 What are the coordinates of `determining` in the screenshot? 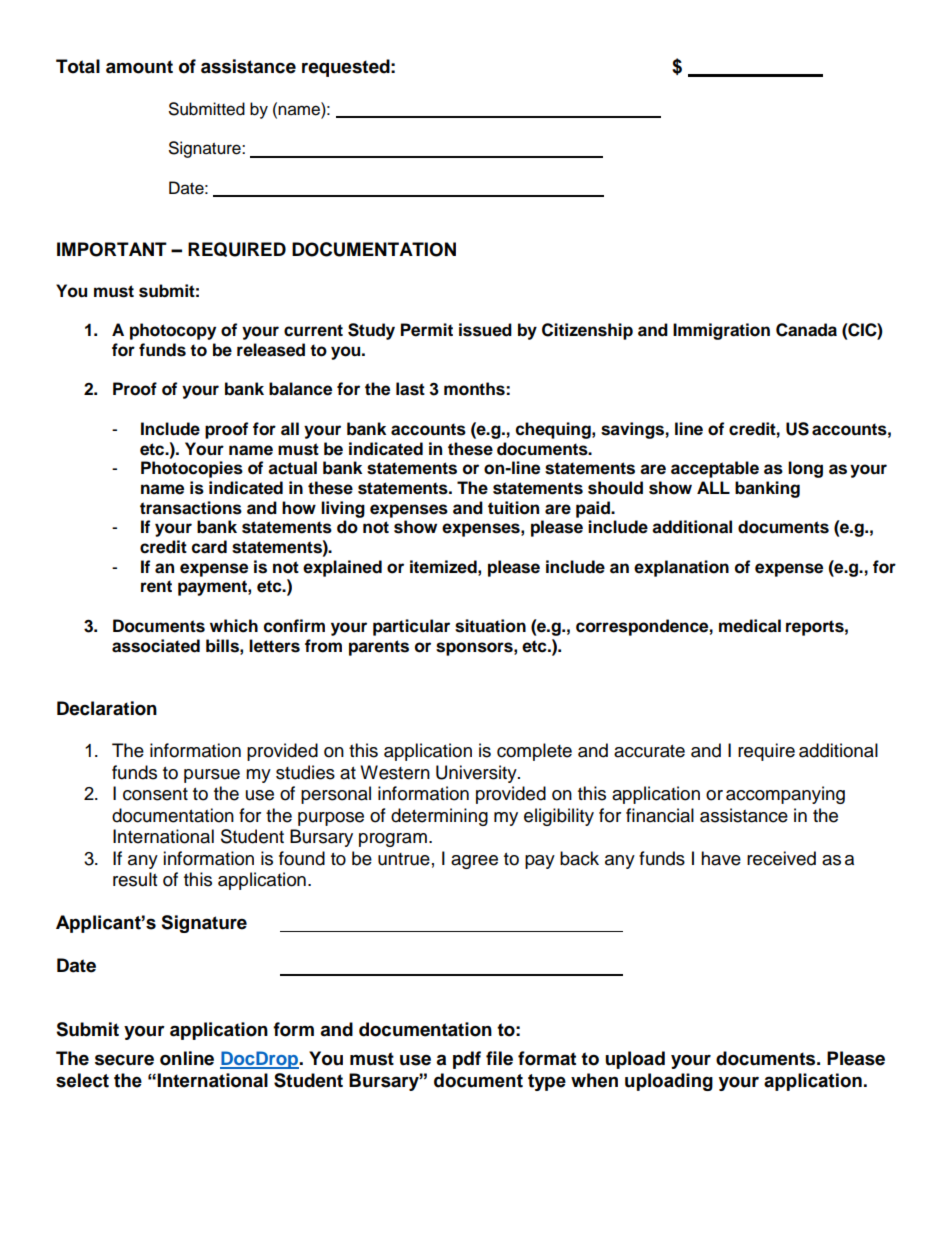 It's located at (439, 817).
